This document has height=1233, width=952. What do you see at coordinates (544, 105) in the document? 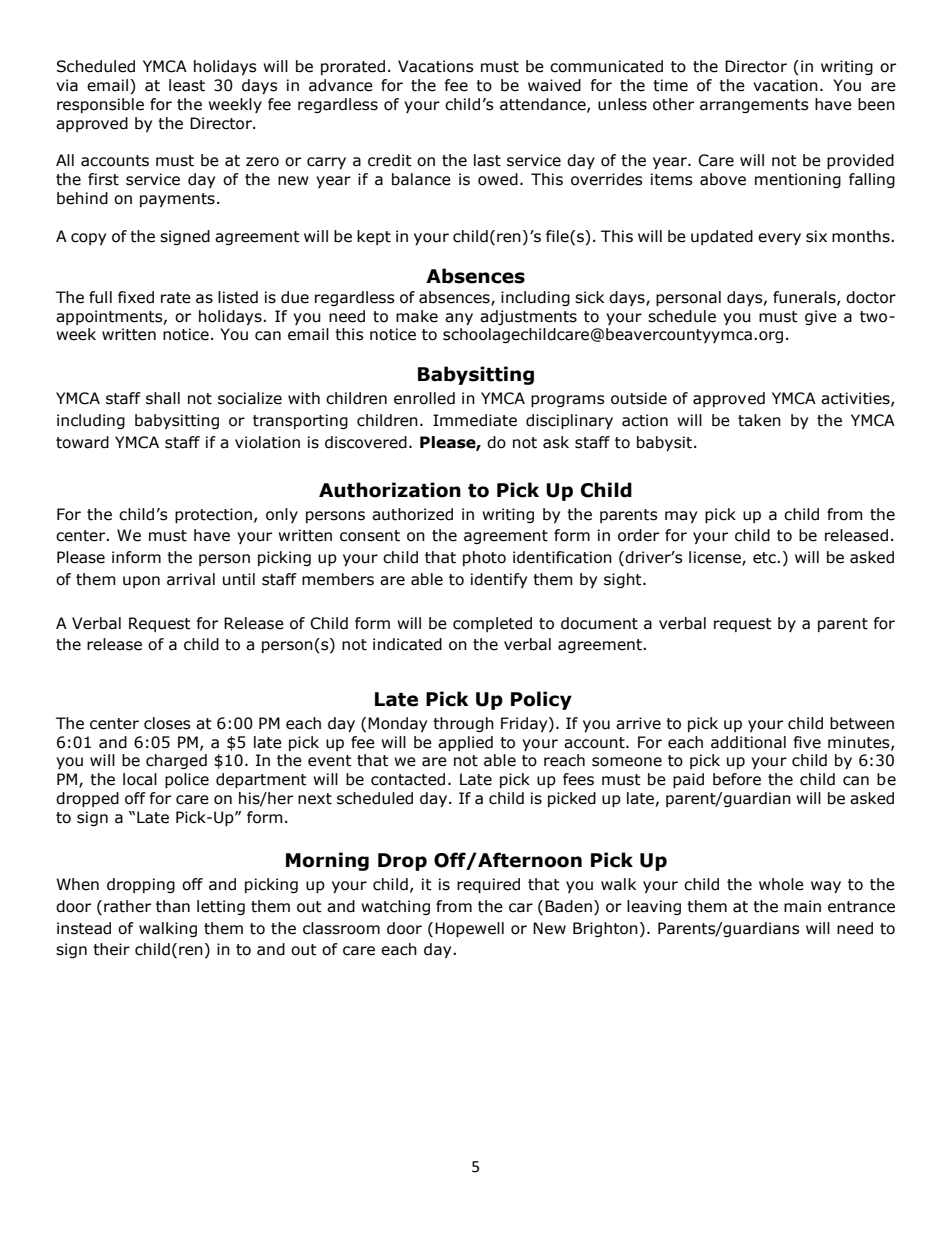
I see `attendance` at bounding box center [544, 105].
